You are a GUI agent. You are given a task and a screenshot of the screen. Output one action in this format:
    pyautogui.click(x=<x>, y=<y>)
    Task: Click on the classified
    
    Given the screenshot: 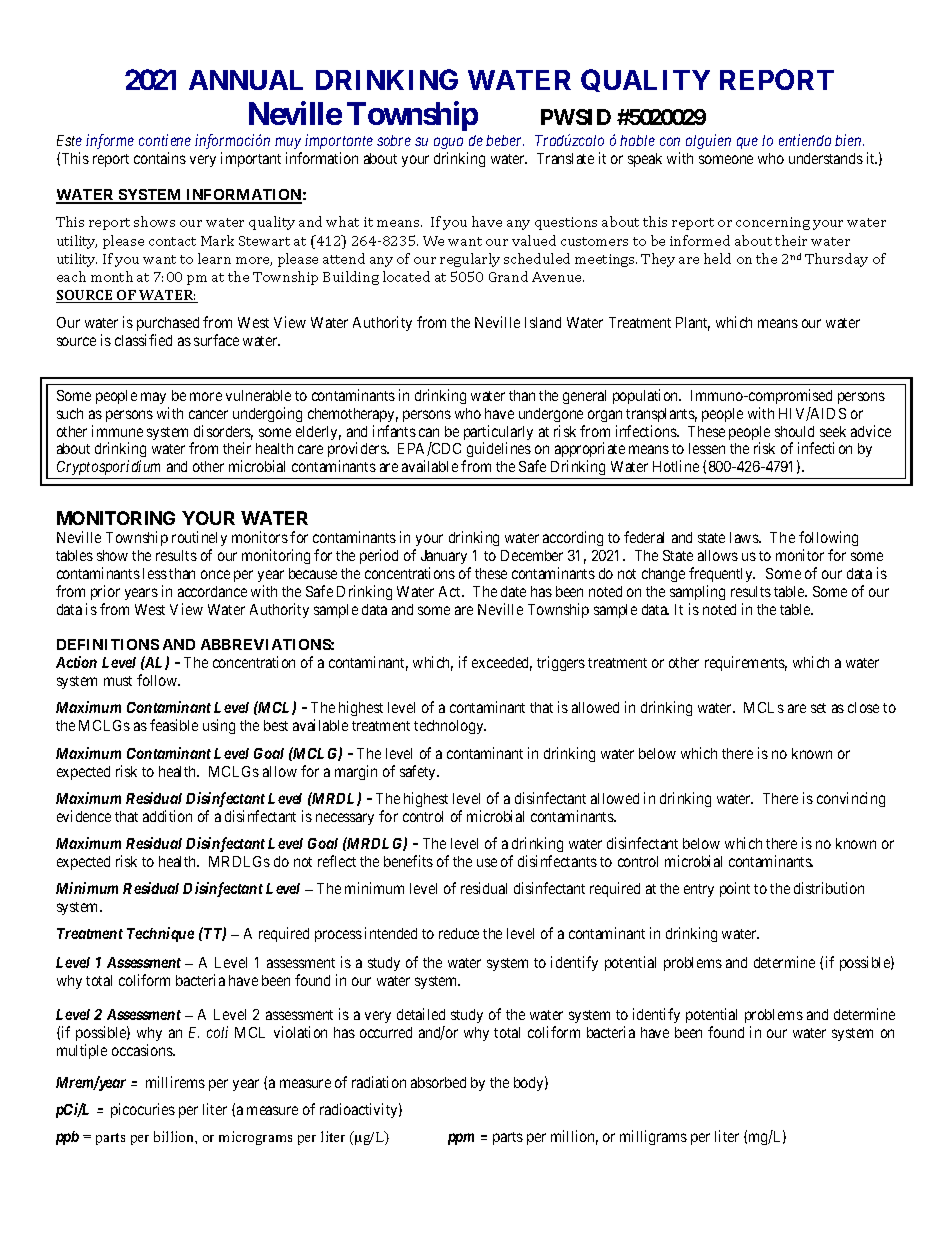 What is the action you would take?
    pyautogui.click(x=143, y=340)
